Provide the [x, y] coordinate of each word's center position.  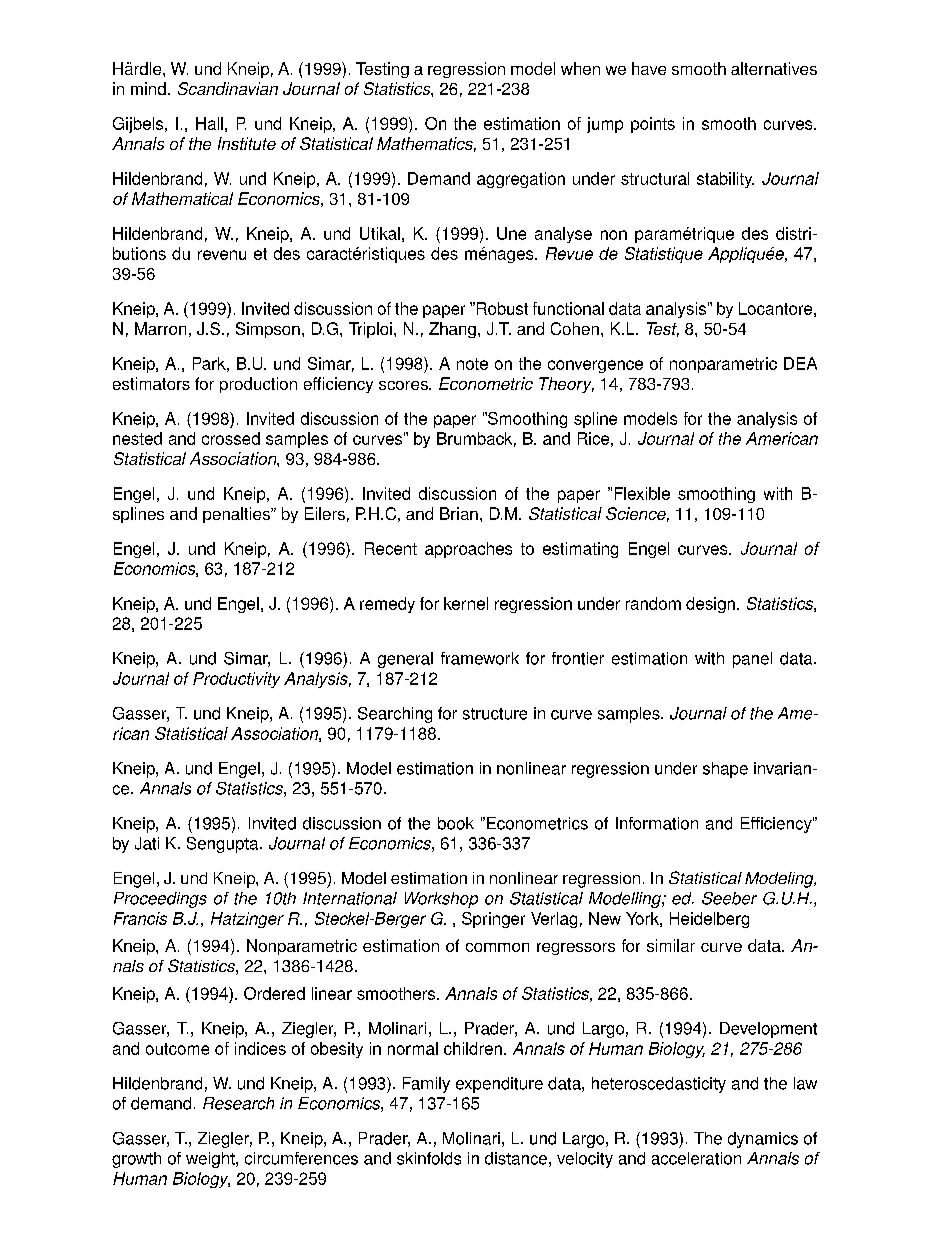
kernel [466, 603]
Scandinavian [228, 88]
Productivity [236, 680]
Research [238, 1103]
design [710, 605]
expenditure [499, 1085]
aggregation [521, 180]
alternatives [774, 68]
